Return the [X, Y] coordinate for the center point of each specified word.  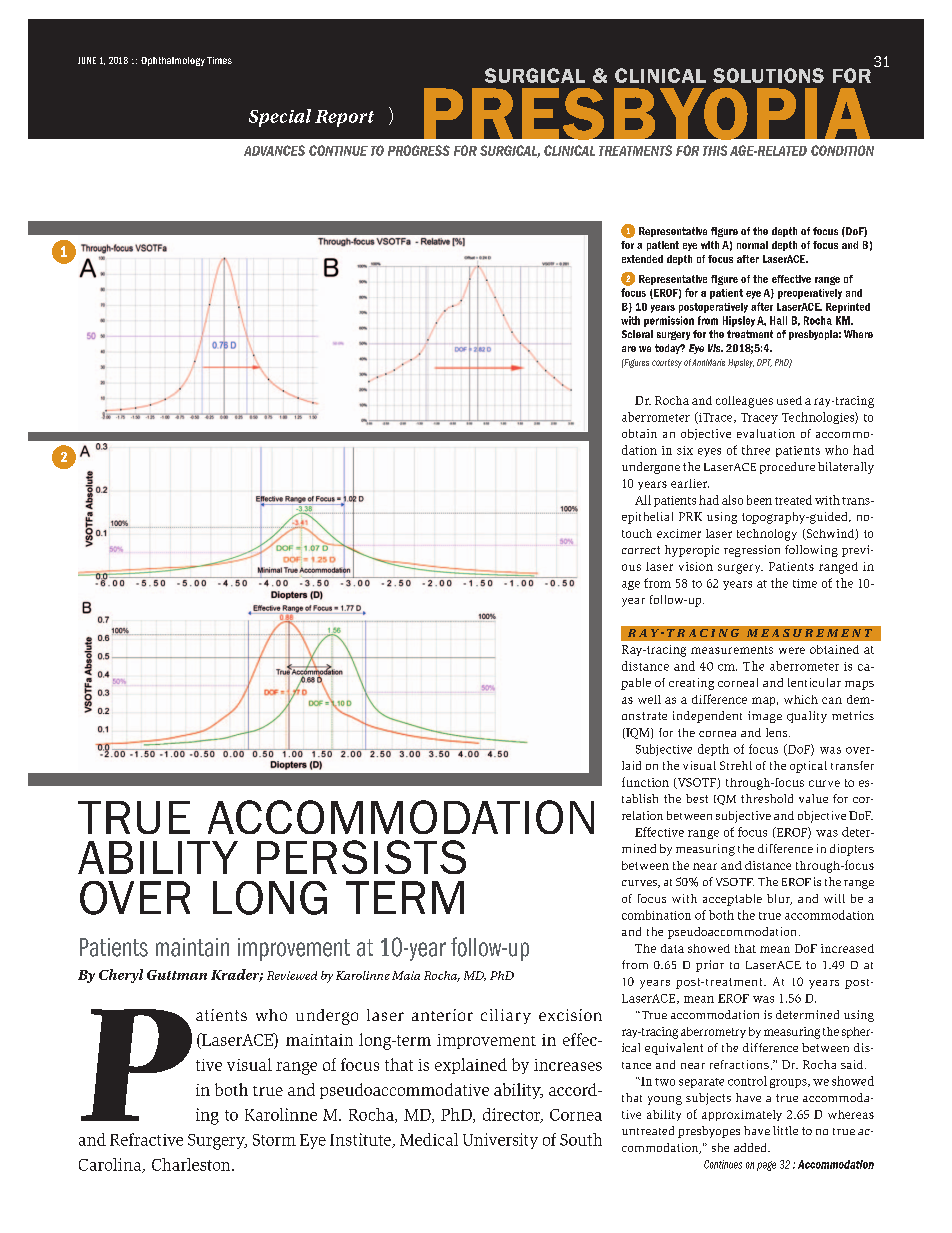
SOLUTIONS [768, 75]
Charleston [192, 1164]
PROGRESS [419, 150]
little [785, 1130]
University [500, 1141]
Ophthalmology [173, 61]
